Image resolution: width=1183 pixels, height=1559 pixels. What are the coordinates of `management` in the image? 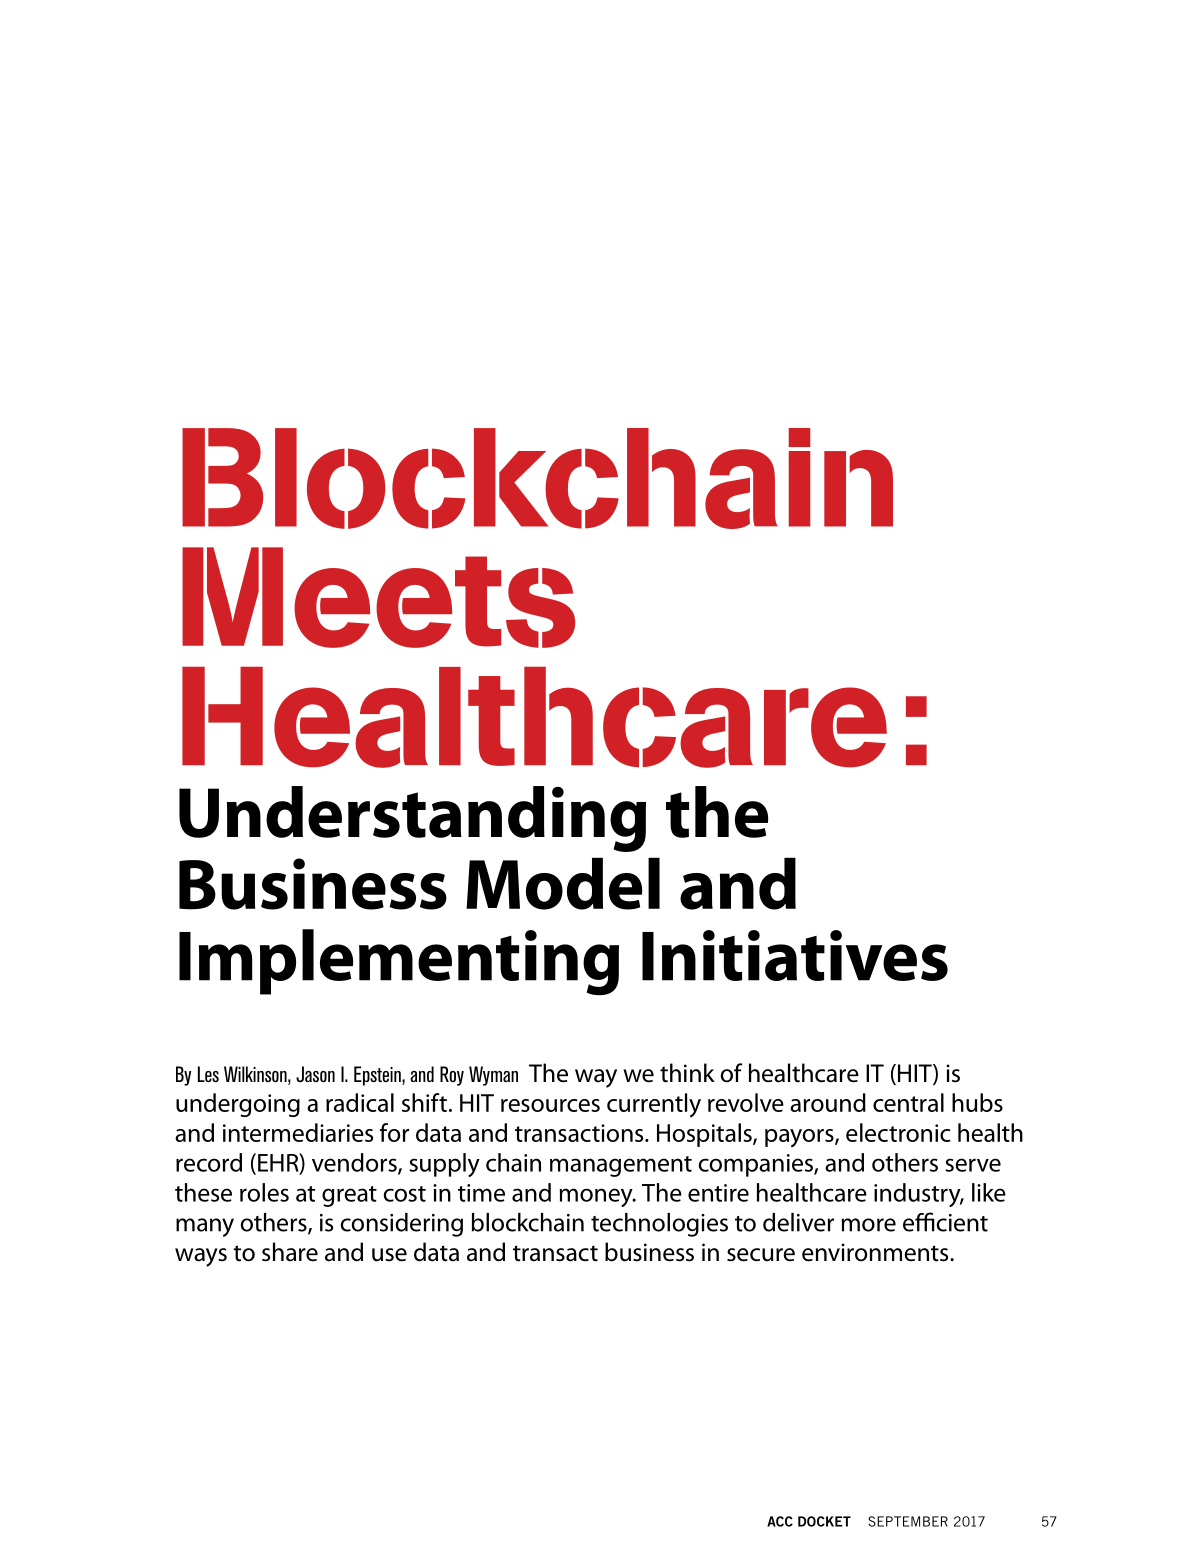 It's located at (621, 1166).
